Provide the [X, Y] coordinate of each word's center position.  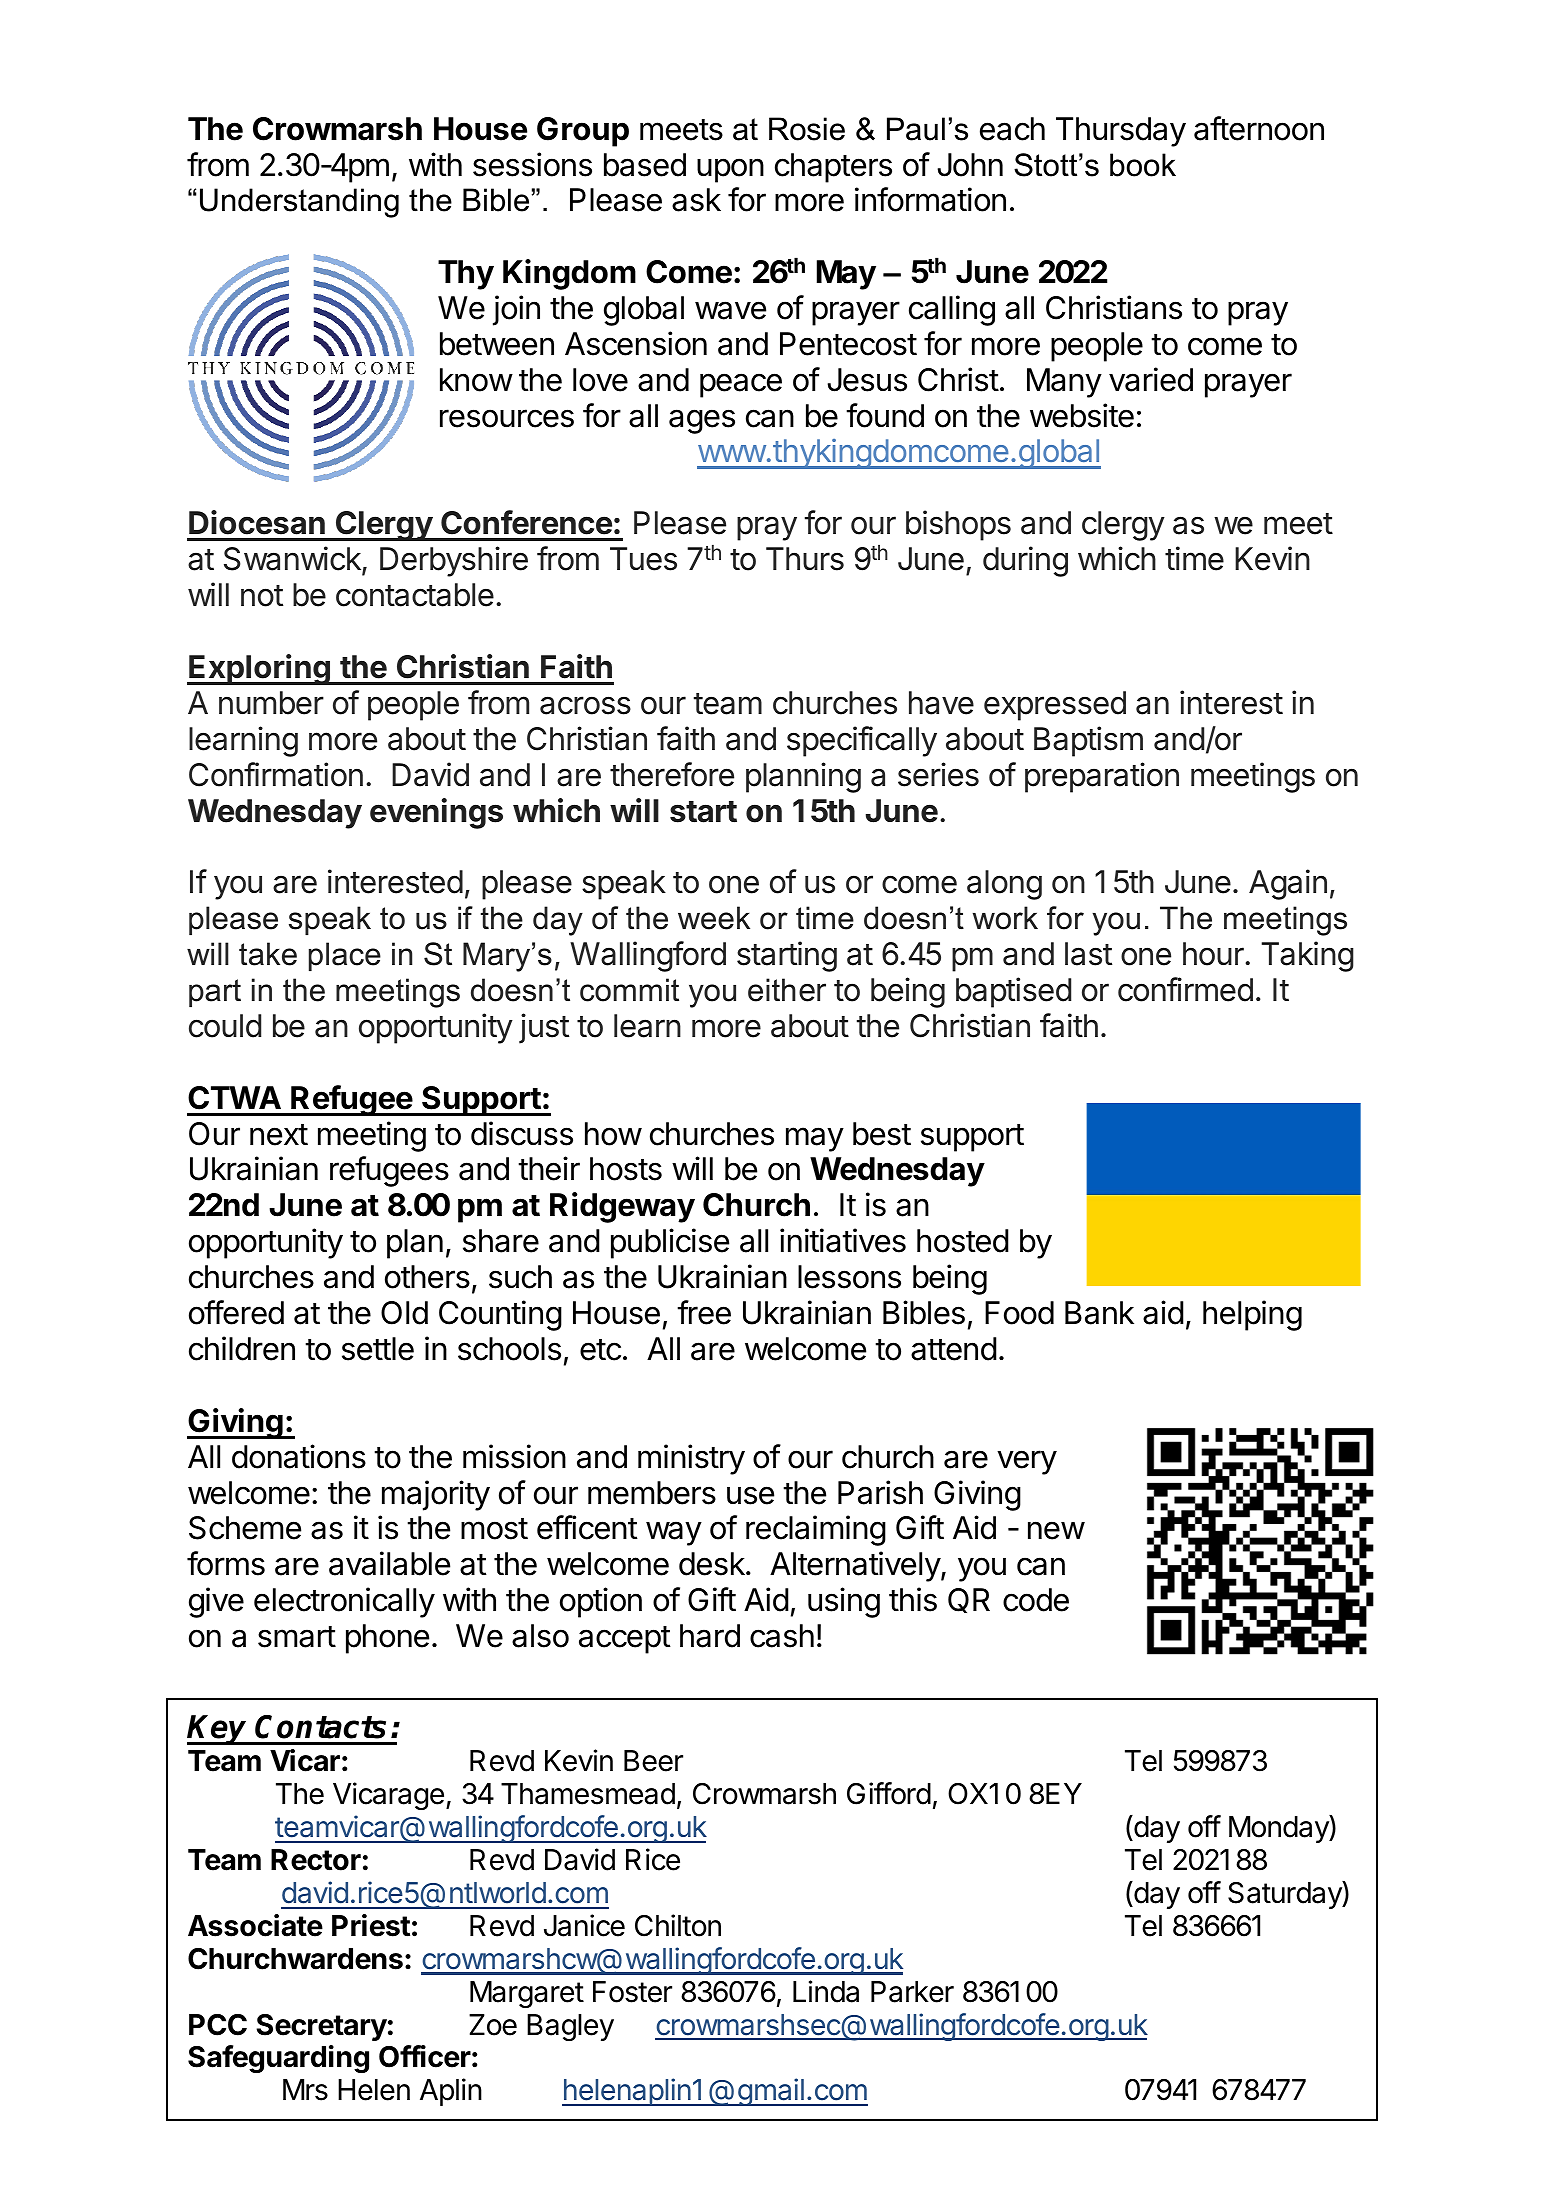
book [1143, 165]
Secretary [321, 2027]
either [787, 990]
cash [782, 1636]
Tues [643, 559]
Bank [1099, 1313]
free [704, 1312]
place [345, 956]
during [1025, 561]
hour [1214, 954]
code [1036, 1600]
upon [730, 170]
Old [404, 1313]
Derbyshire [454, 561]
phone [387, 1639]
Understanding [299, 203]
